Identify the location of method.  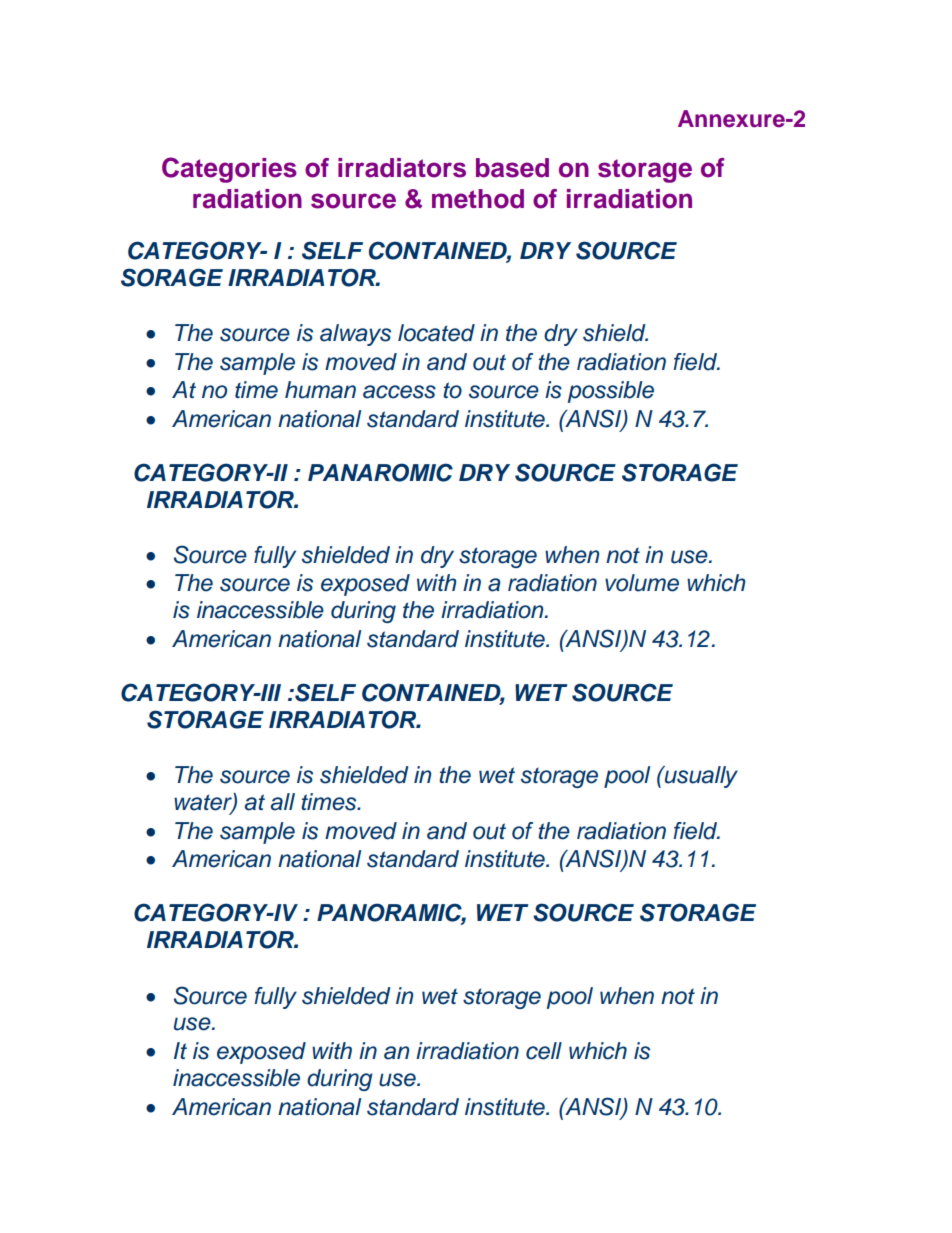
(478, 199).
